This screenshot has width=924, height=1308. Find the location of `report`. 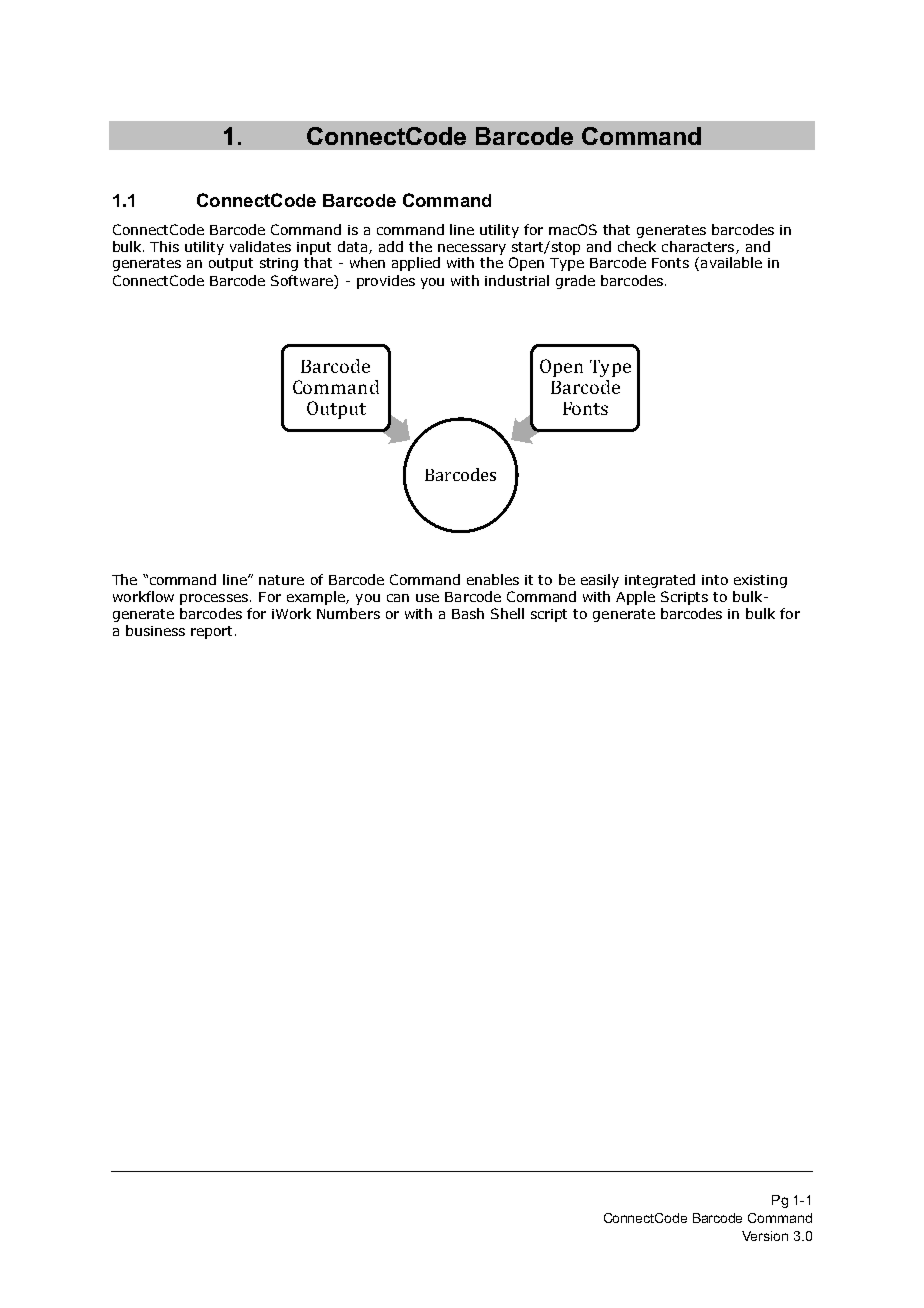

report is located at coordinates (213, 632).
